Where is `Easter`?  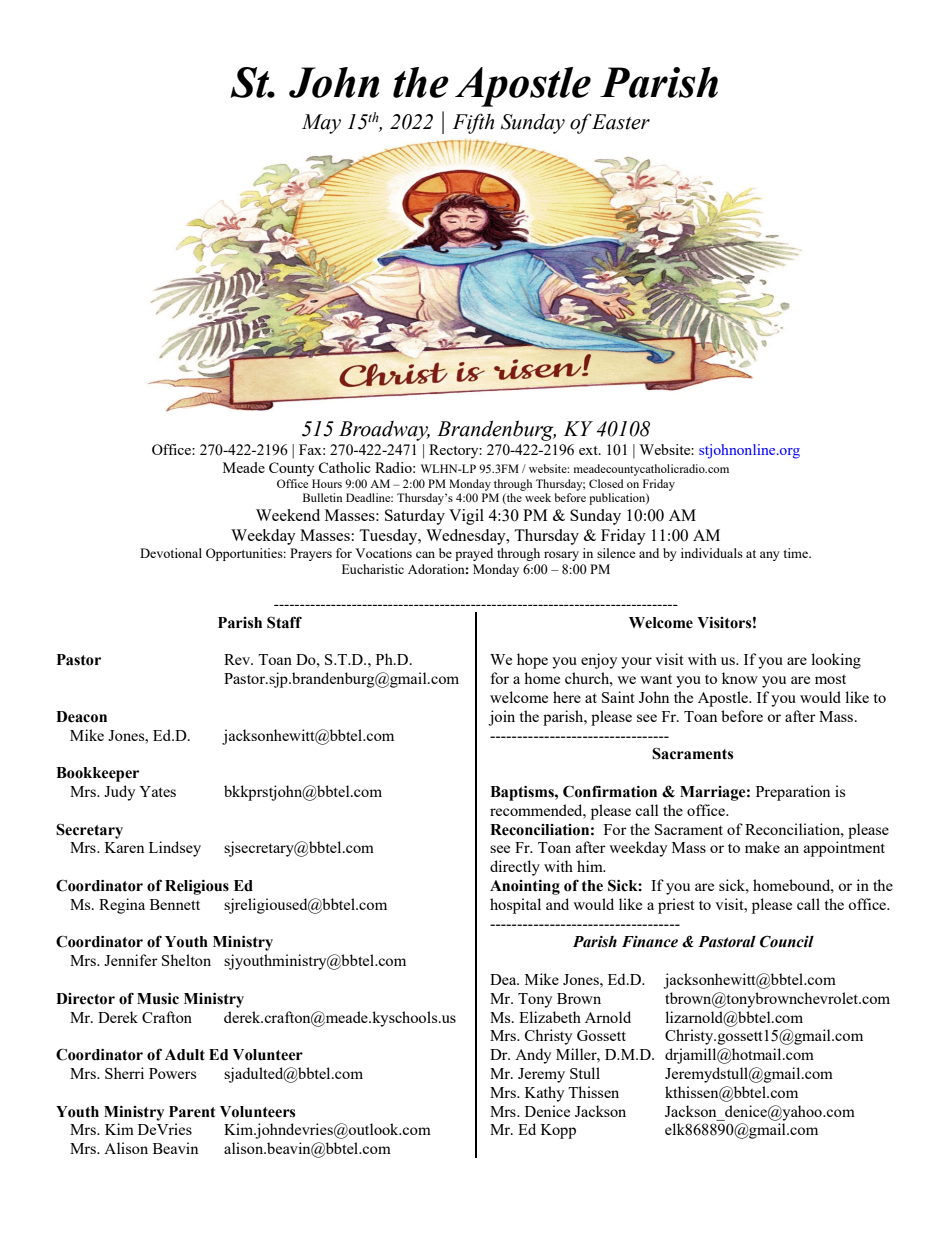 Easter is located at coordinates (620, 122).
